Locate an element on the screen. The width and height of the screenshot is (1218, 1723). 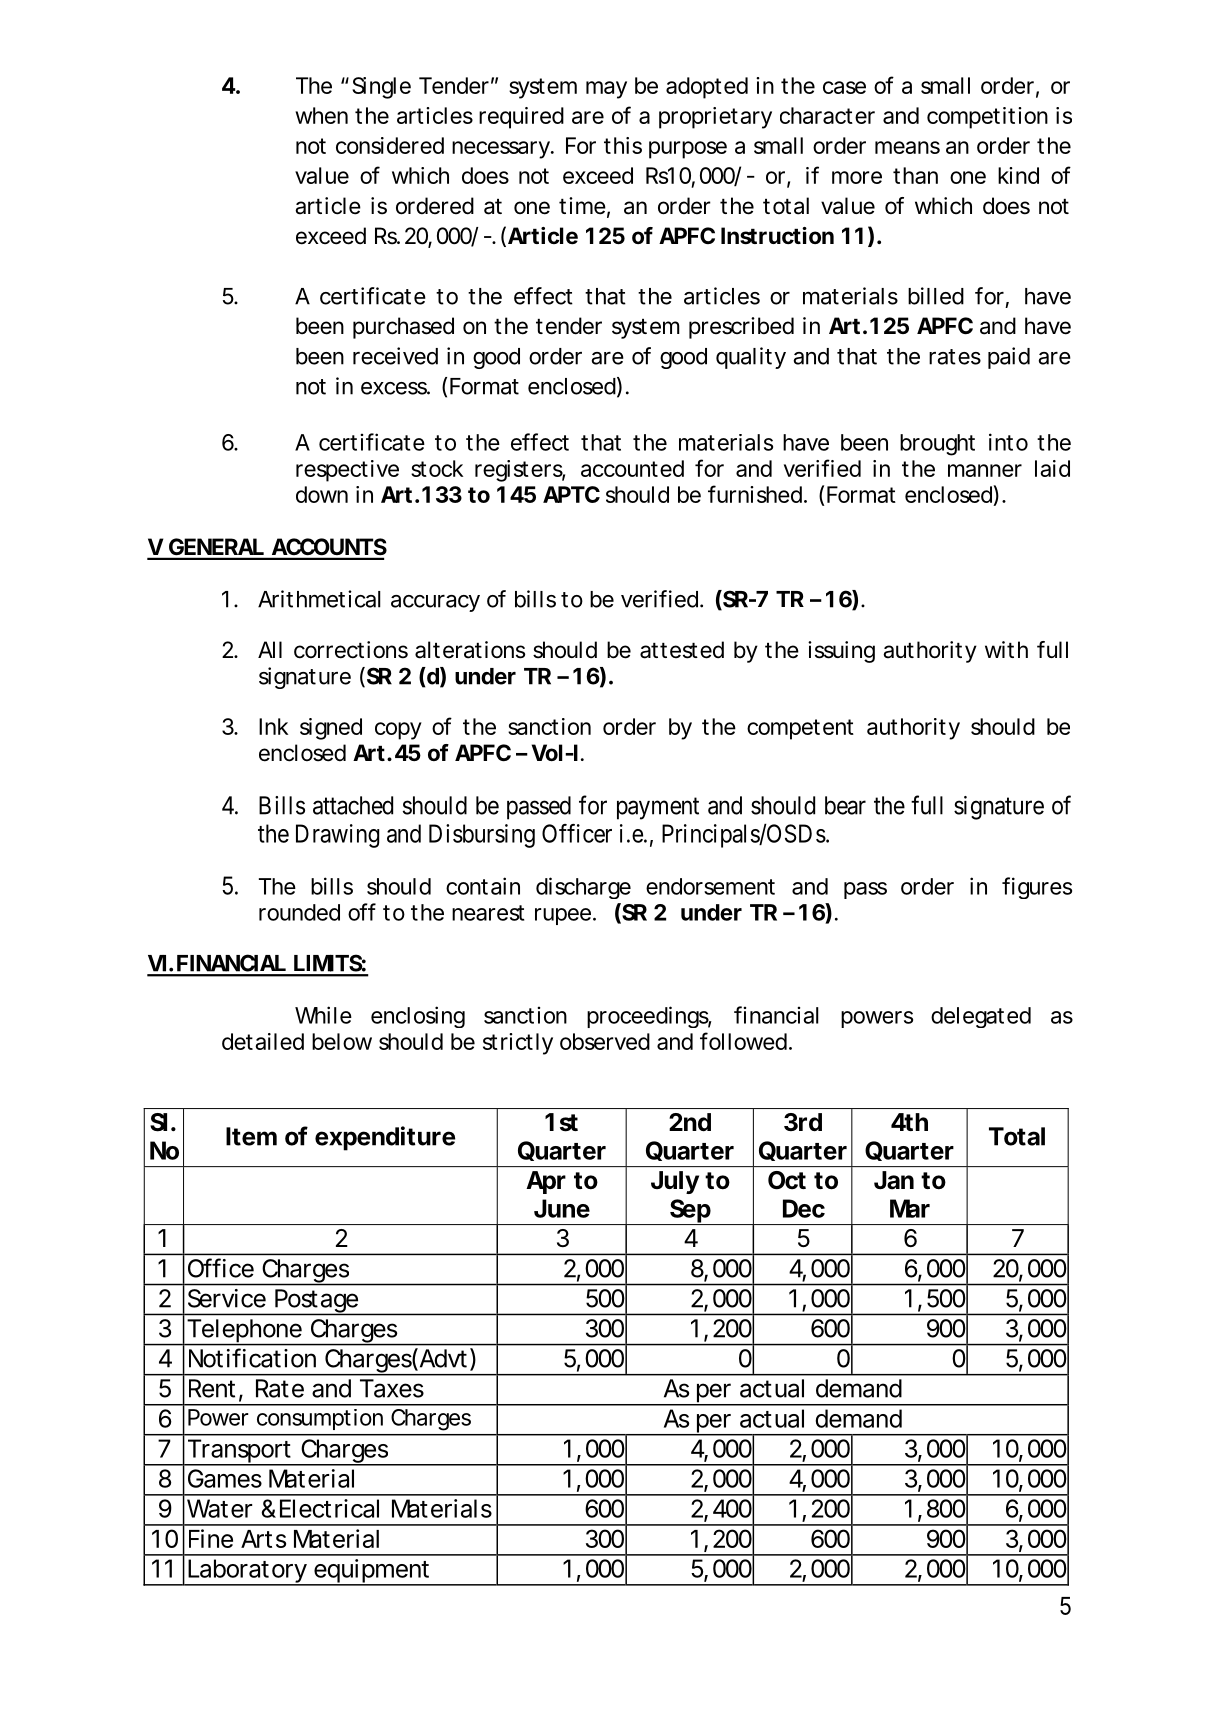
competition is located at coordinates (987, 118).
